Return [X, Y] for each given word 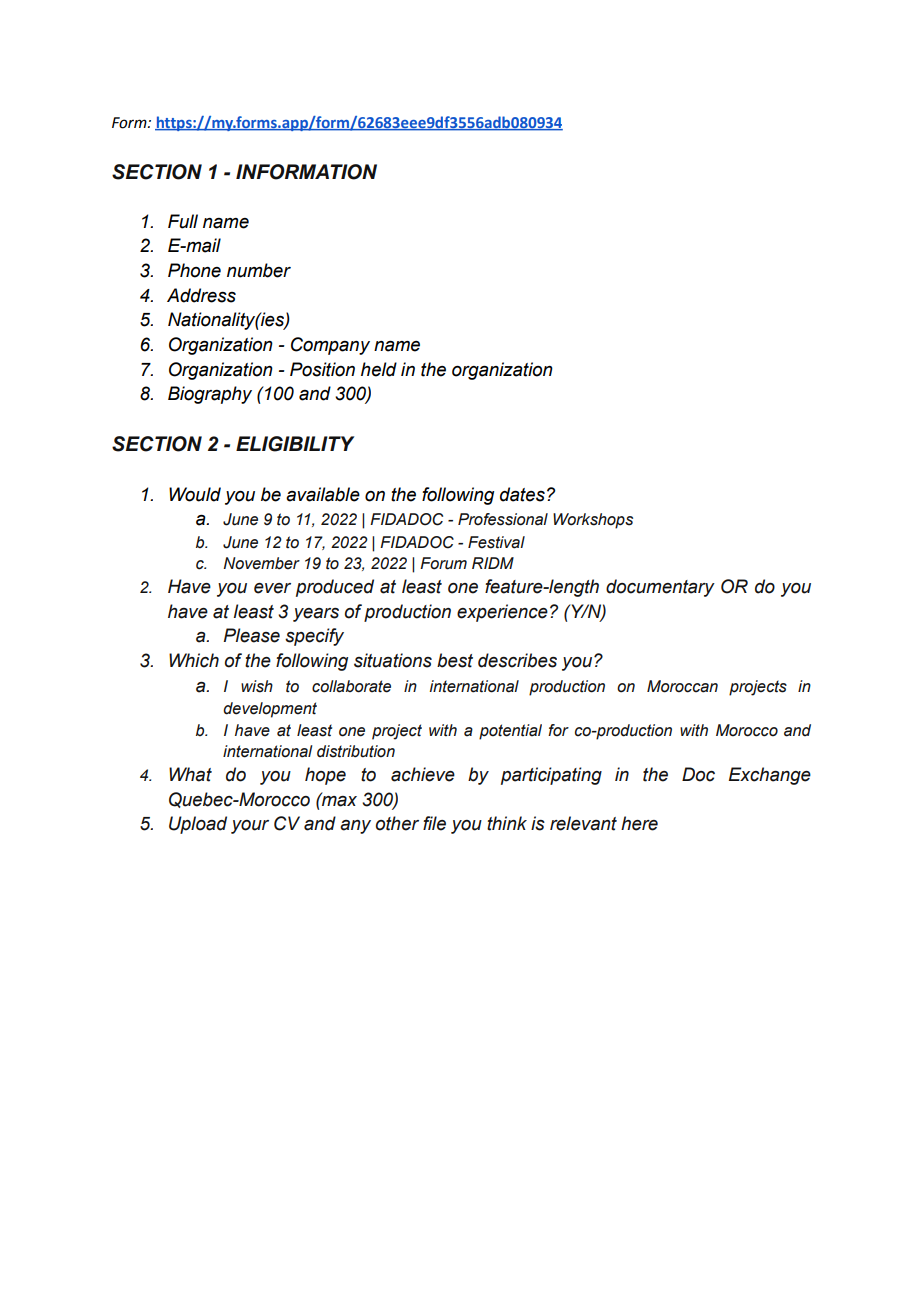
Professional [503, 519]
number [259, 270]
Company [330, 346]
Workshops [593, 521]
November [261, 563]
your [250, 827]
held [379, 369]
